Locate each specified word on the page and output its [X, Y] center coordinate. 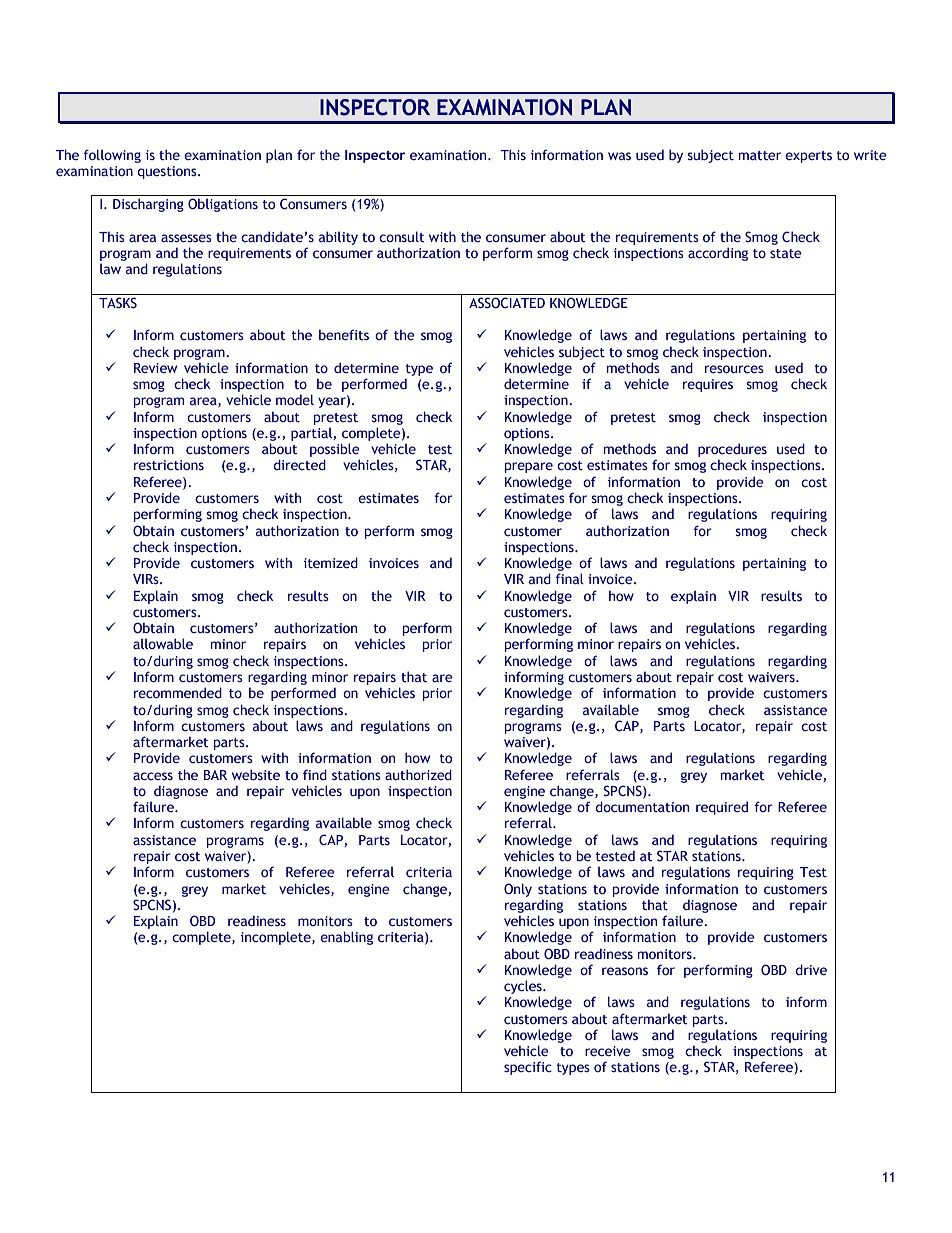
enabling [346, 938]
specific [528, 1068]
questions [168, 172]
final [569, 578]
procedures [732, 451]
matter [760, 155]
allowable [163, 643]
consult [402, 236]
